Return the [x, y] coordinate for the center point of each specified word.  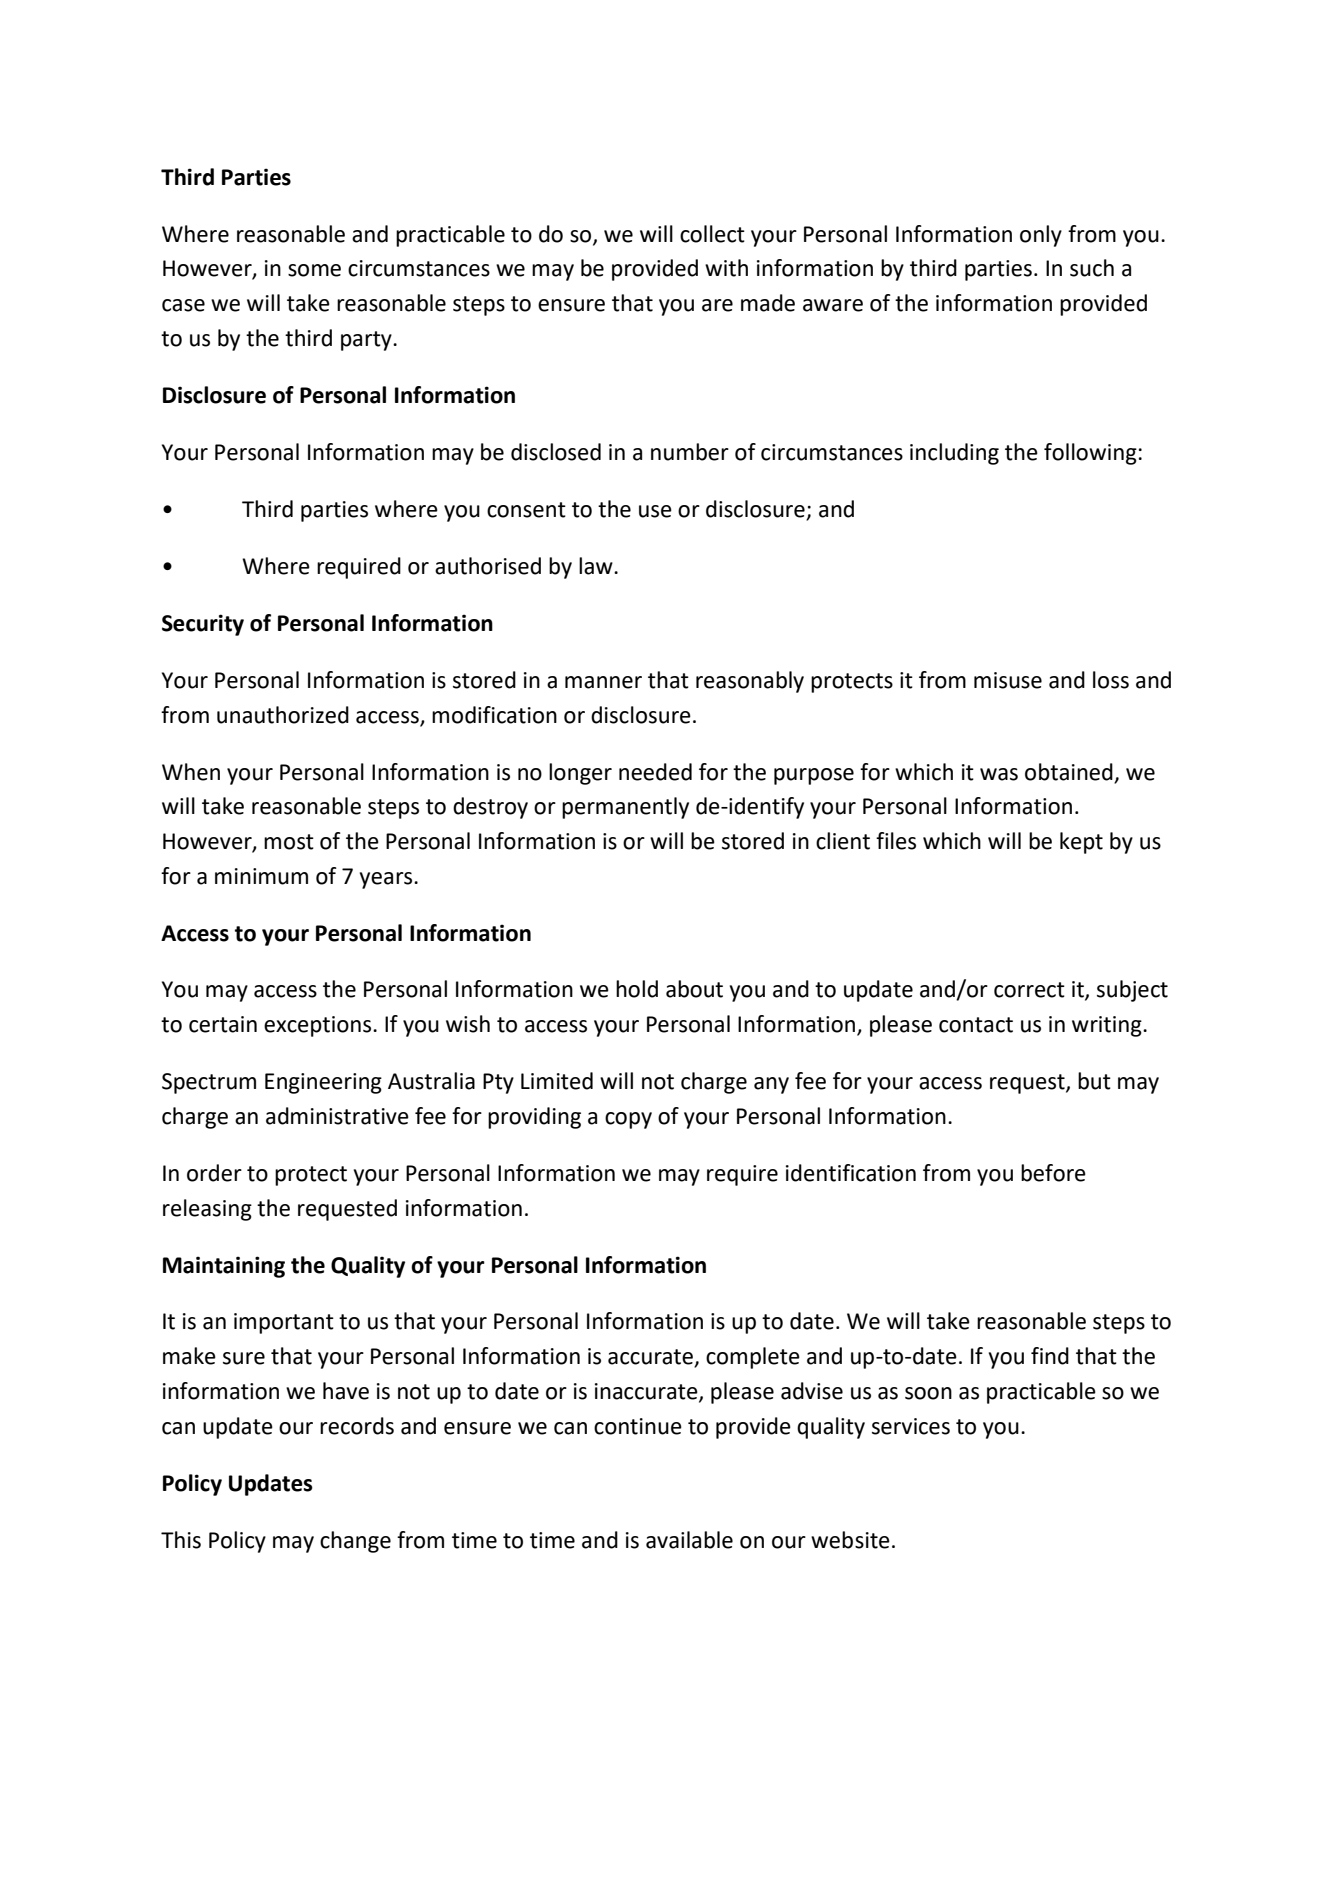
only [1041, 236]
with [726, 268]
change [355, 1542]
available [689, 1540]
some [314, 270]
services [911, 1426]
